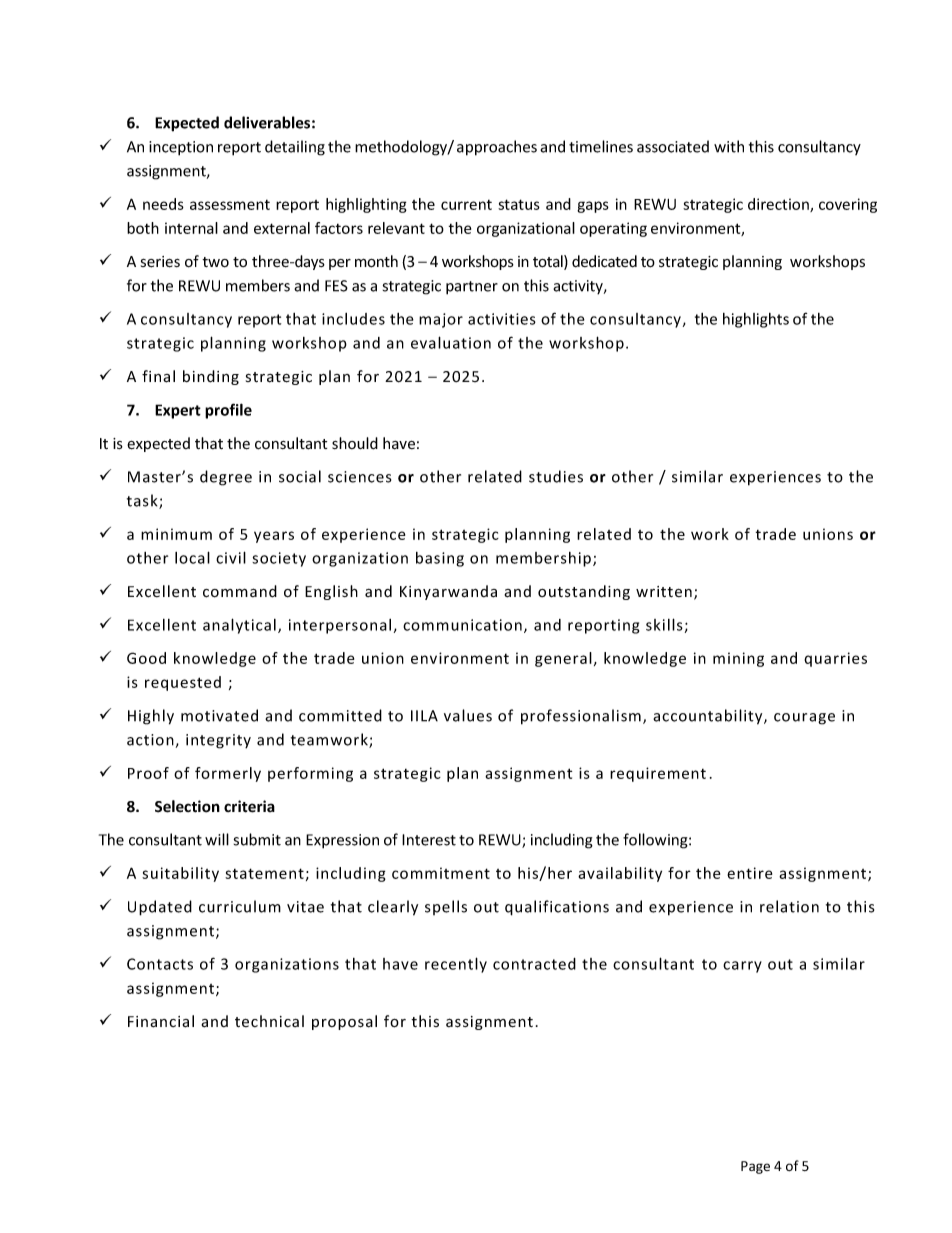 Image resolution: width=952 pixels, height=1233 pixels. I want to click on direction, so click(779, 205).
